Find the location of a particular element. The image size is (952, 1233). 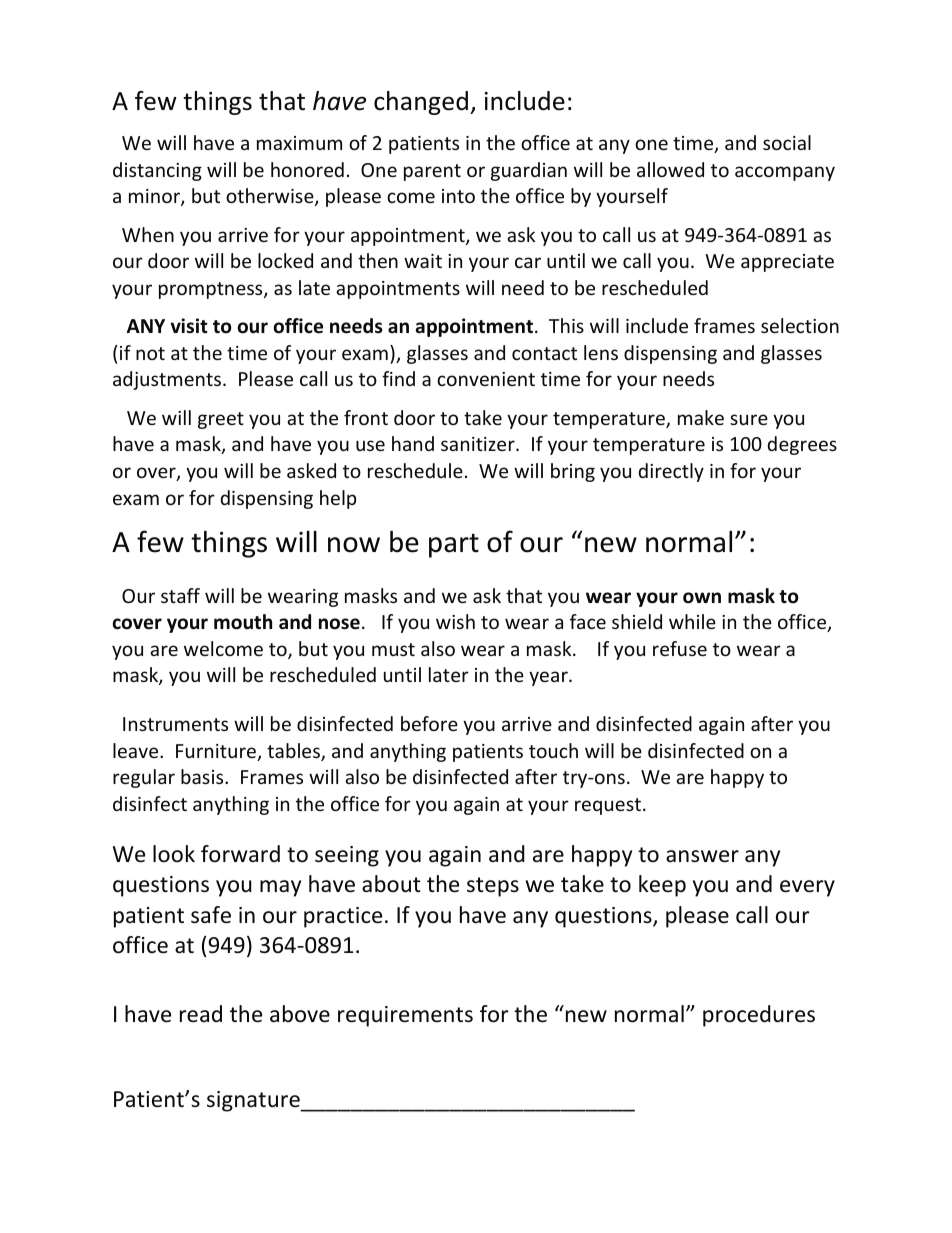

social is located at coordinates (787, 142).
